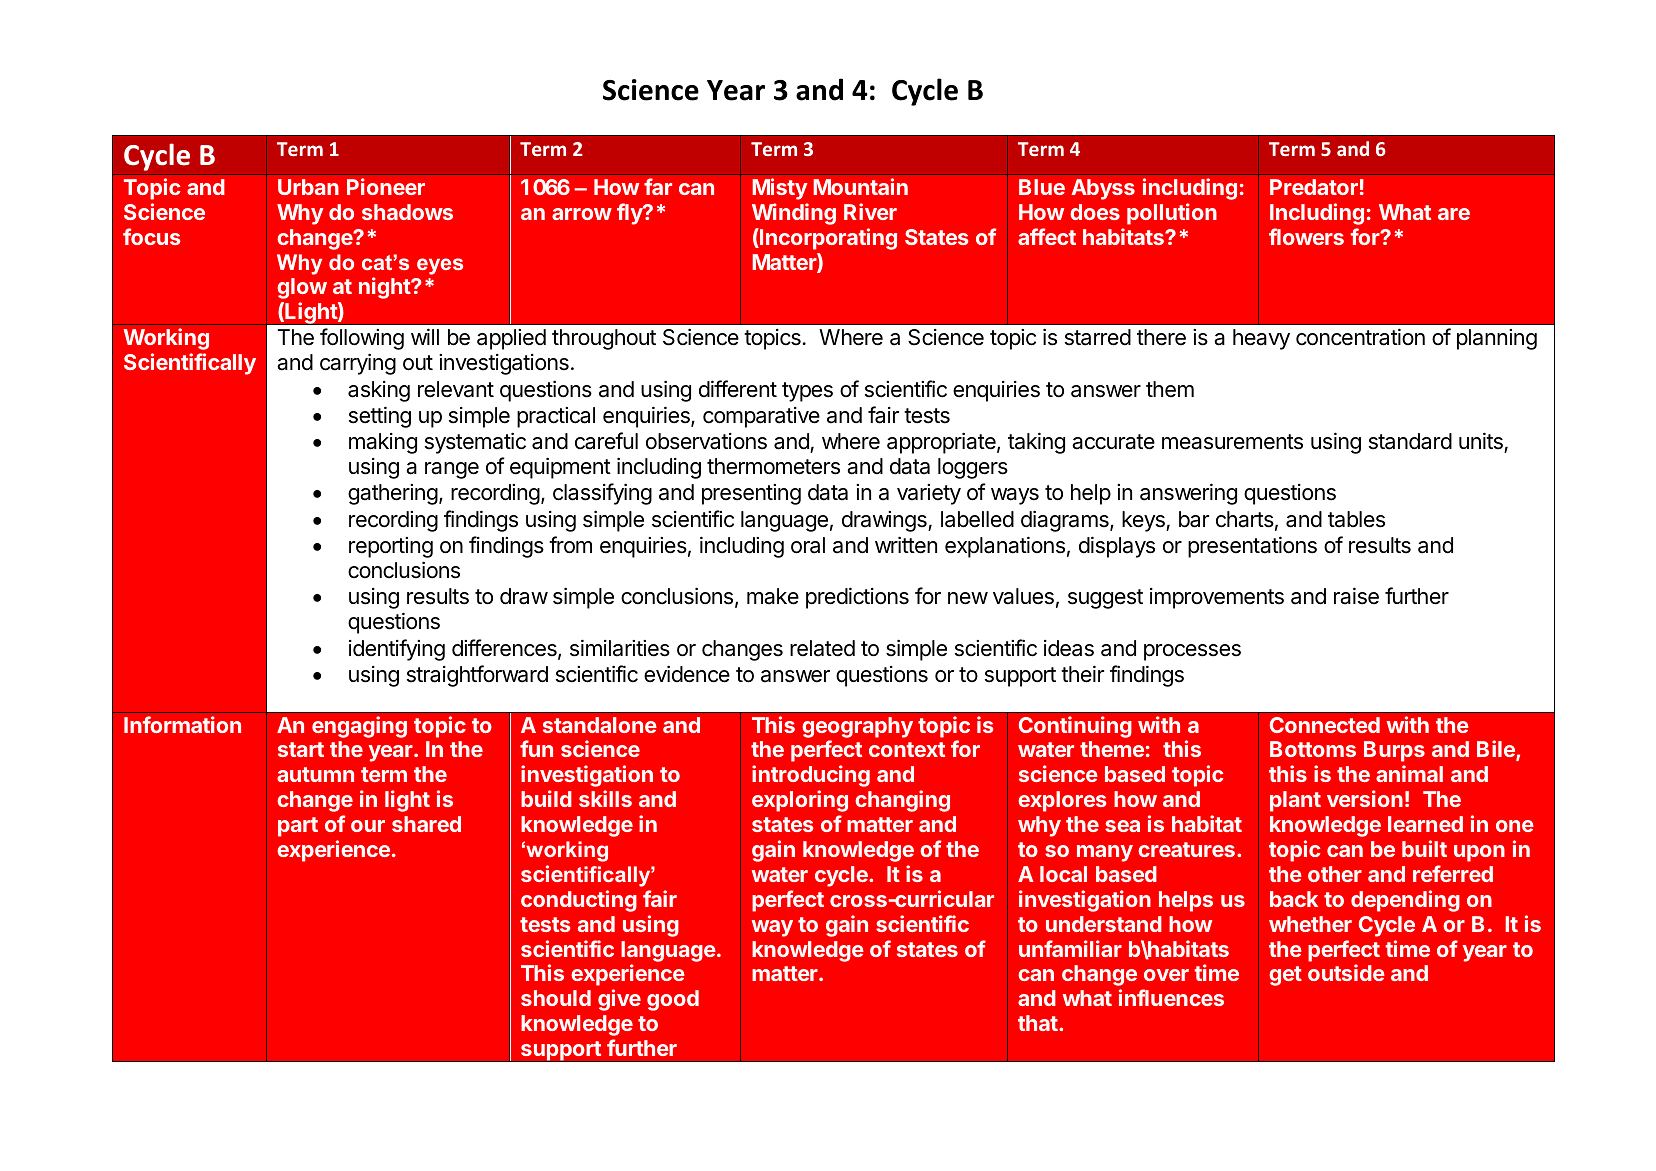  What do you see at coordinates (1314, 187) in the screenshot?
I see `Predator` at bounding box center [1314, 187].
